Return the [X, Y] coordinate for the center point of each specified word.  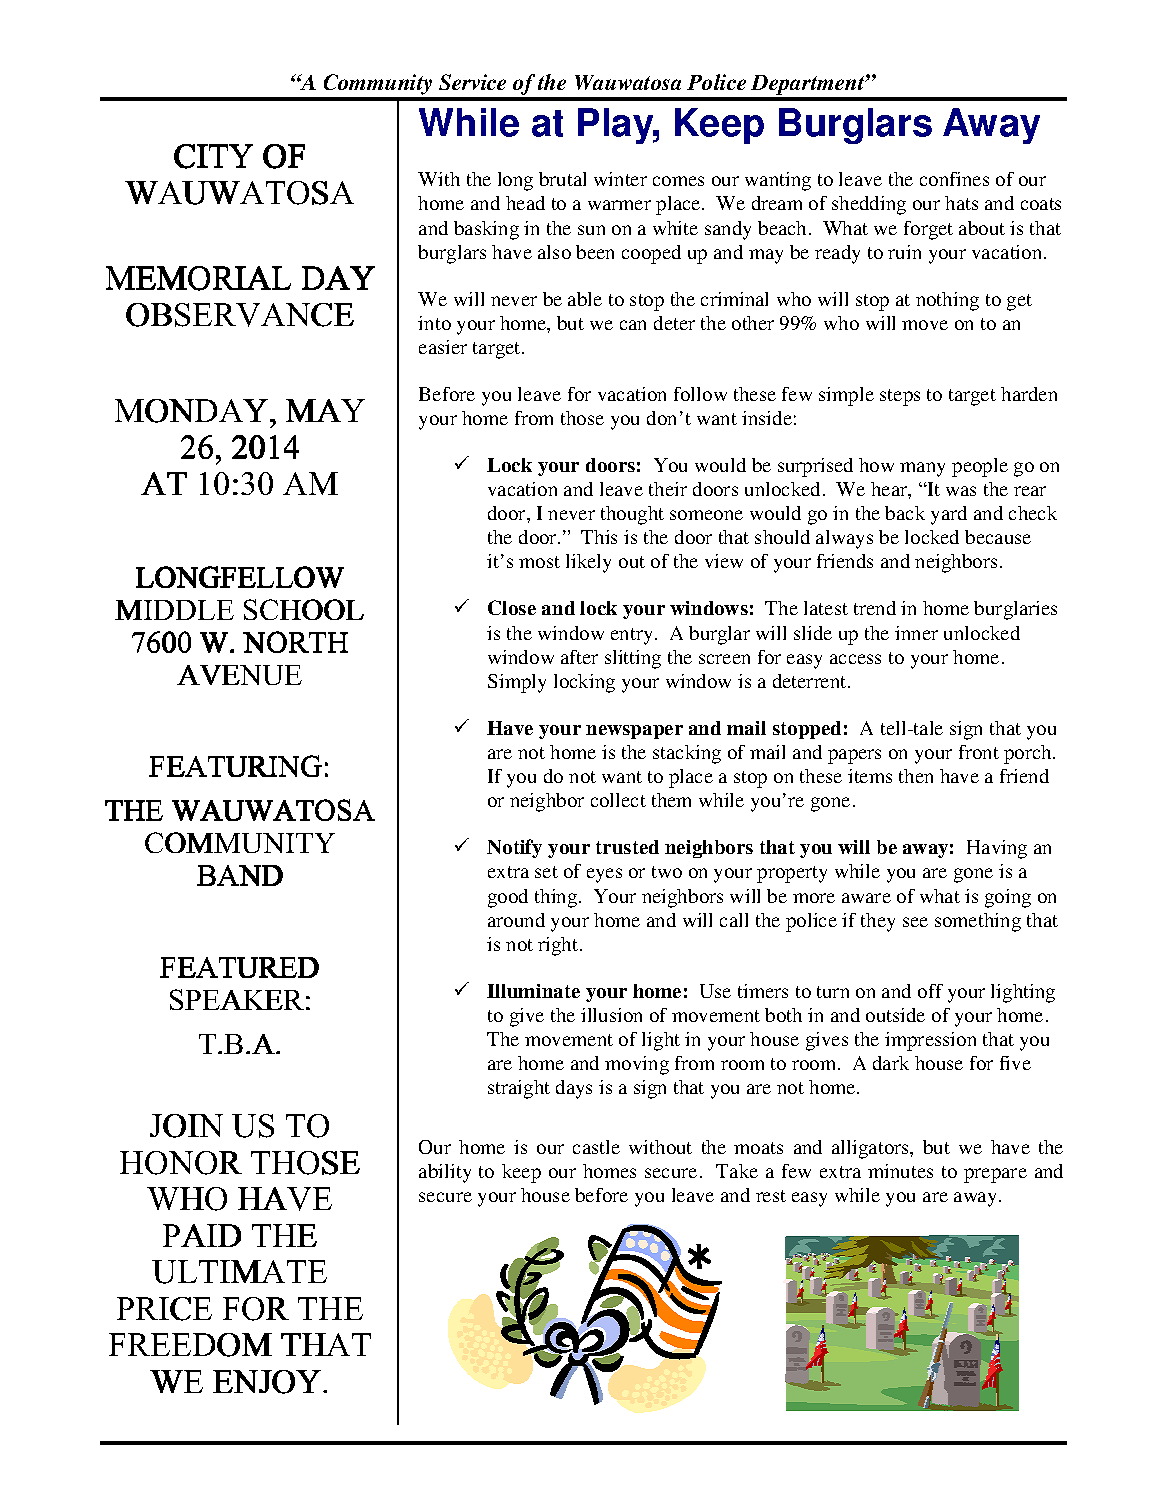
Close [512, 607]
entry [633, 636]
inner [916, 633]
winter [620, 179]
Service [472, 82]
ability [445, 1173]
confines [954, 179]
